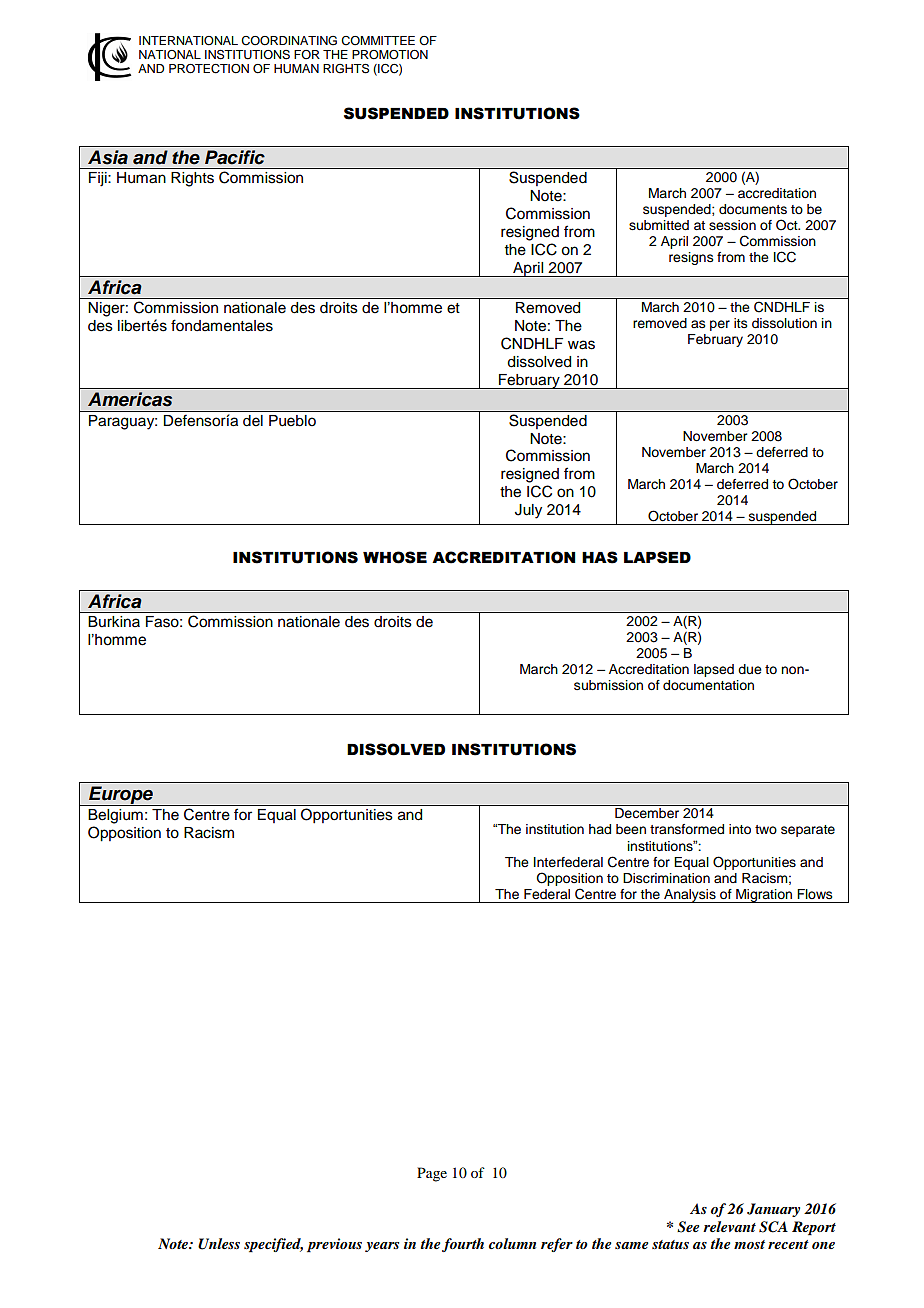  Describe the element at coordinates (600, 829) in the screenshot. I see `had` at that location.
